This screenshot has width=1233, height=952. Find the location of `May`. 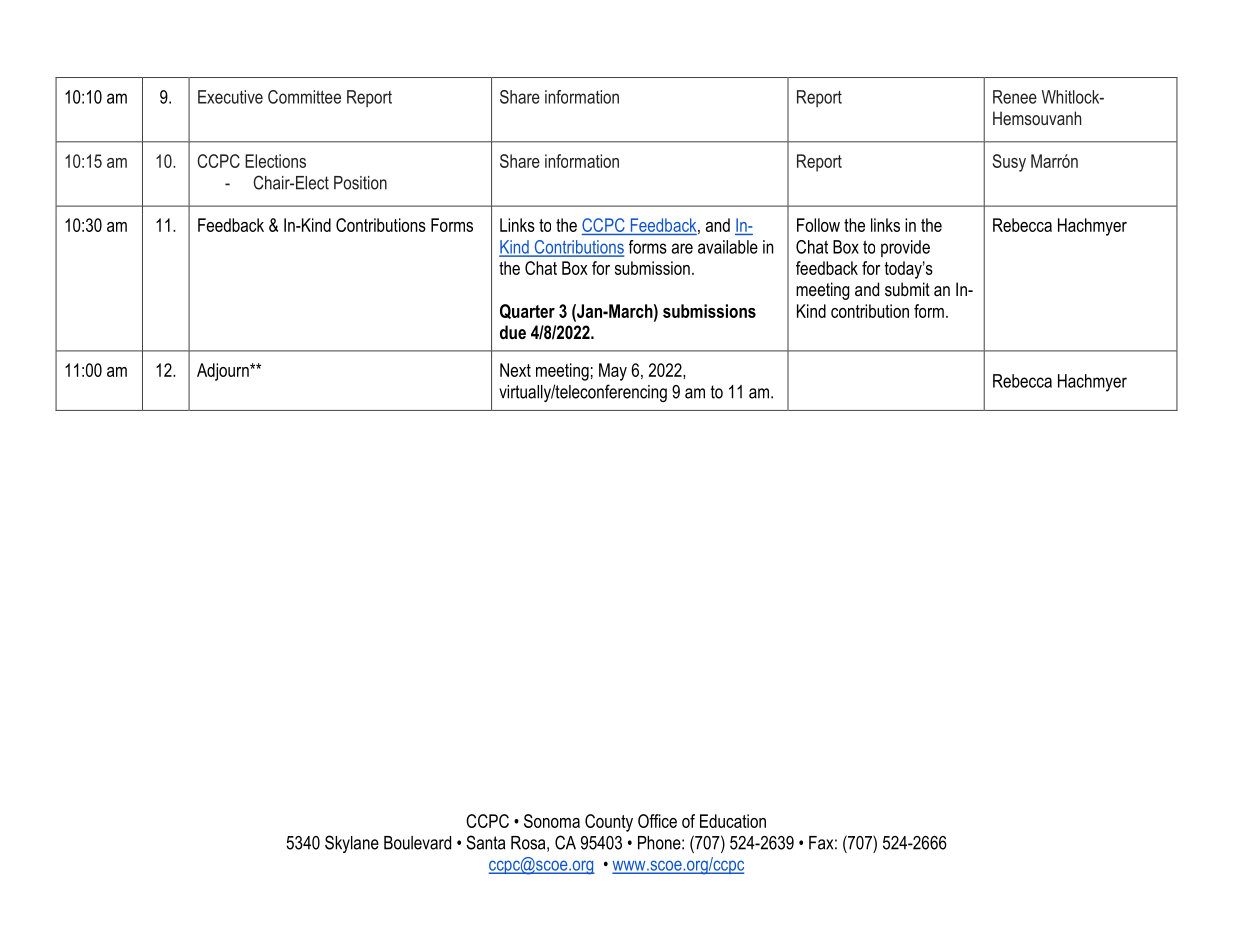

May is located at coordinates (613, 372).
